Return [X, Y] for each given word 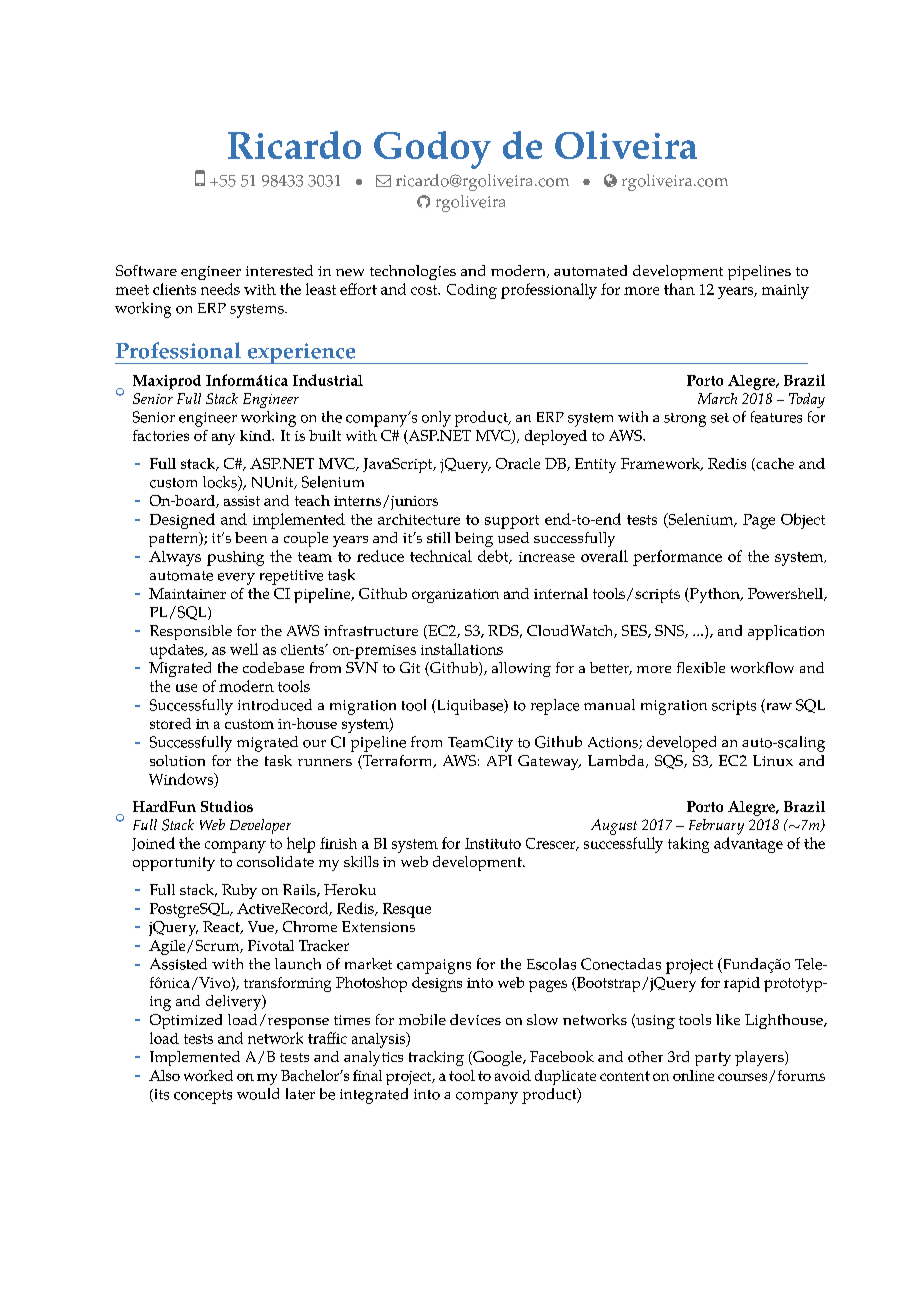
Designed [182, 521]
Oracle [518, 463]
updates [178, 651]
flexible [701, 667]
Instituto [493, 843]
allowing [521, 669]
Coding [472, 291]
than [679, 289]
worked [208, 1075]
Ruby [239, 891]
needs [220, 289]
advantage [748, 845]
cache [774, 464]
